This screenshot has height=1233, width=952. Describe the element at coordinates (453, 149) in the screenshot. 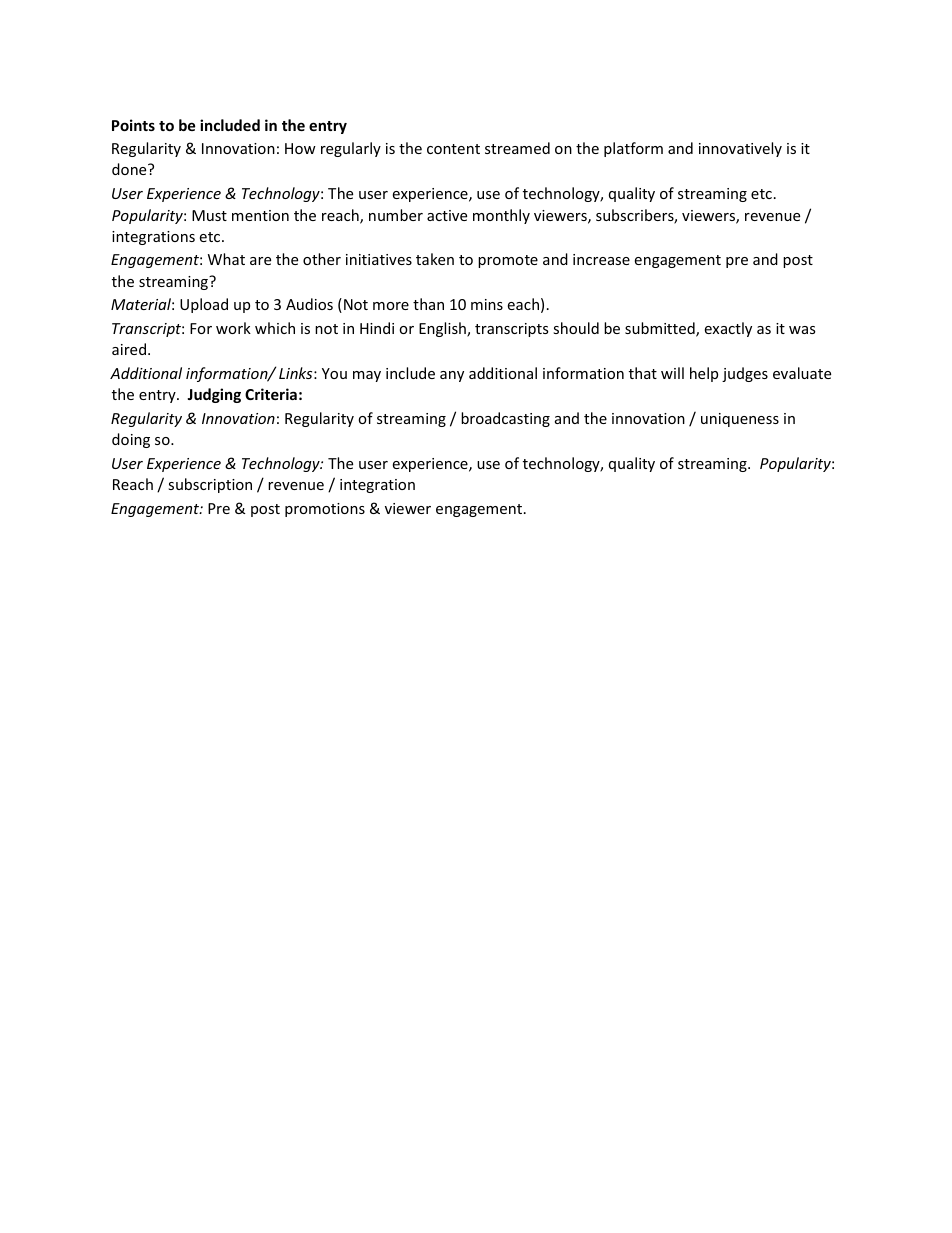

I see `content` at that location.
